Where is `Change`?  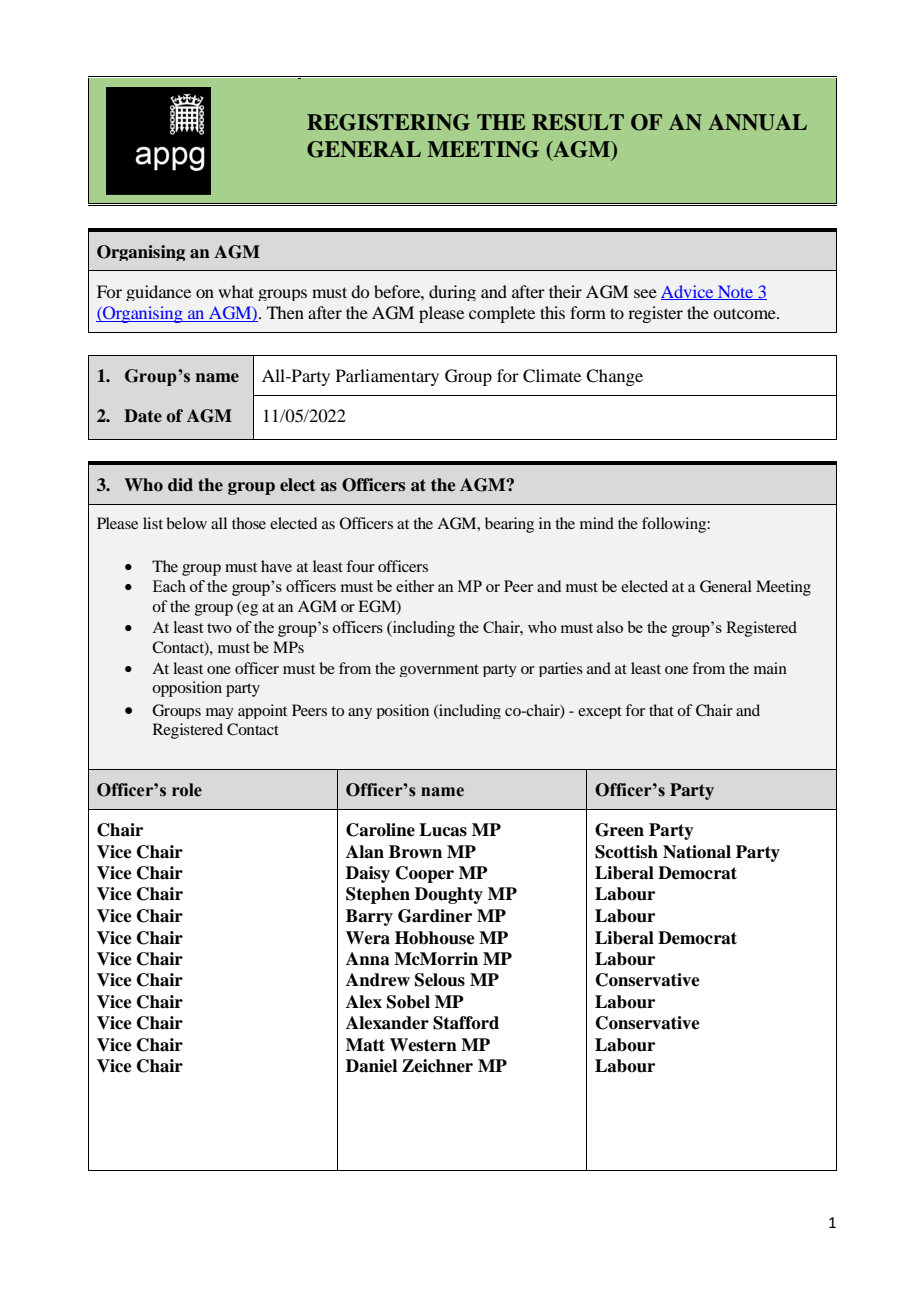 Change is located at coordinates (614, 377).
